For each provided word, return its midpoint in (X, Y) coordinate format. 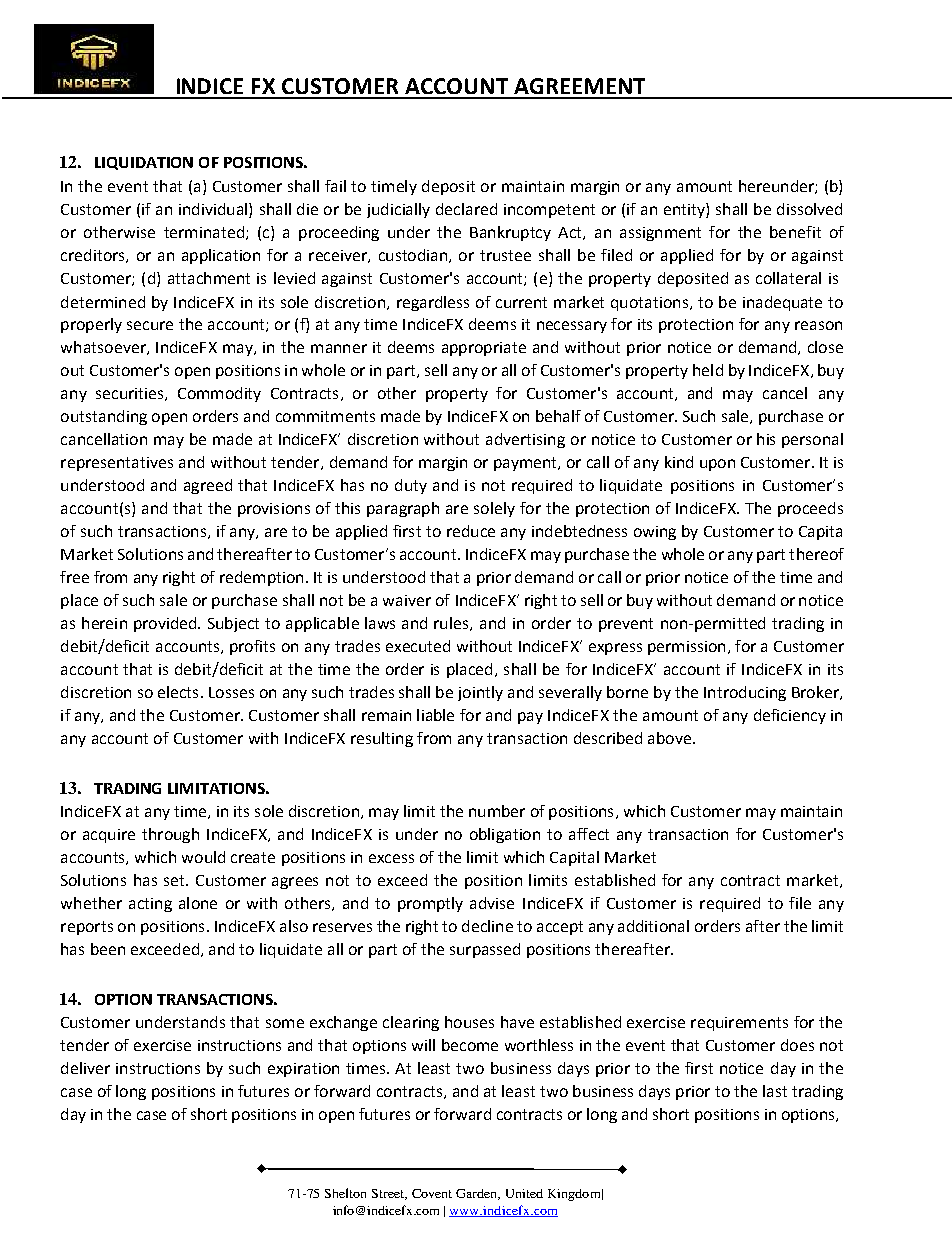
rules (452, 624)
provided (166, 624)
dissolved (809, 209)
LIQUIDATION (144, 163)
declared (466, 209)
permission (686, 648)
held (708, 370)
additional (653, 926)
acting (150, 905)
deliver (85, 1068)
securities (131, 394)
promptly (430, 904)
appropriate (484, 349)
